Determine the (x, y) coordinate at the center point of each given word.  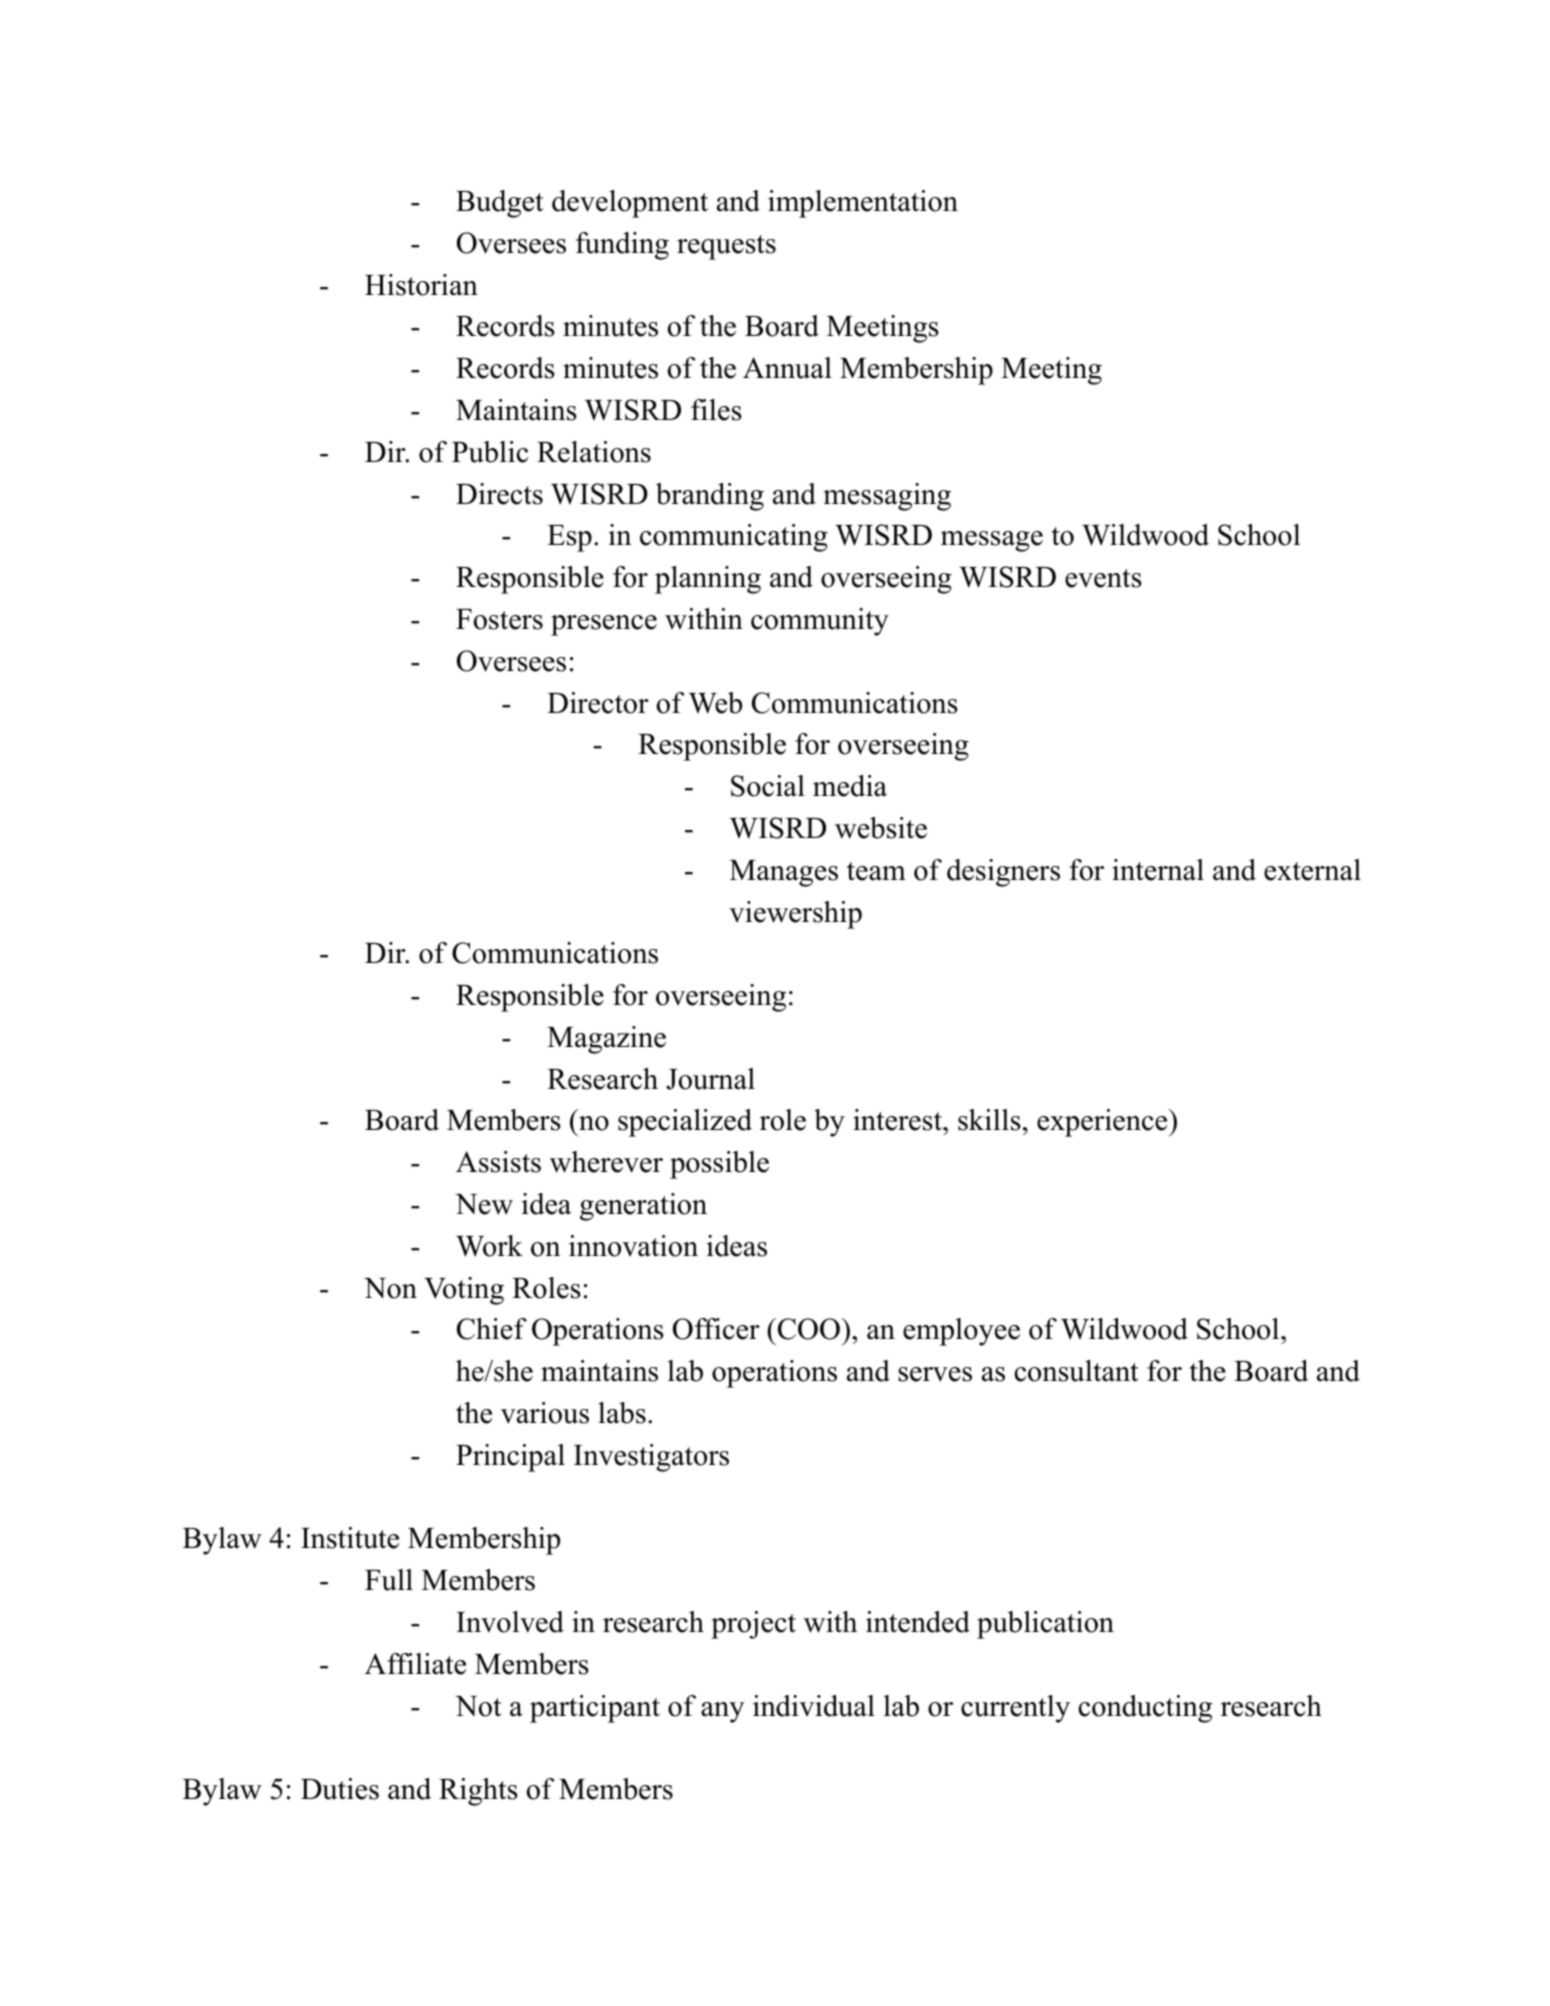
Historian (421, 285)
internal (1158, 870)
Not (478, 1706)
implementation (863, 204)
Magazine (606, 1040)
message (992, 541)
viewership (795, 915)
